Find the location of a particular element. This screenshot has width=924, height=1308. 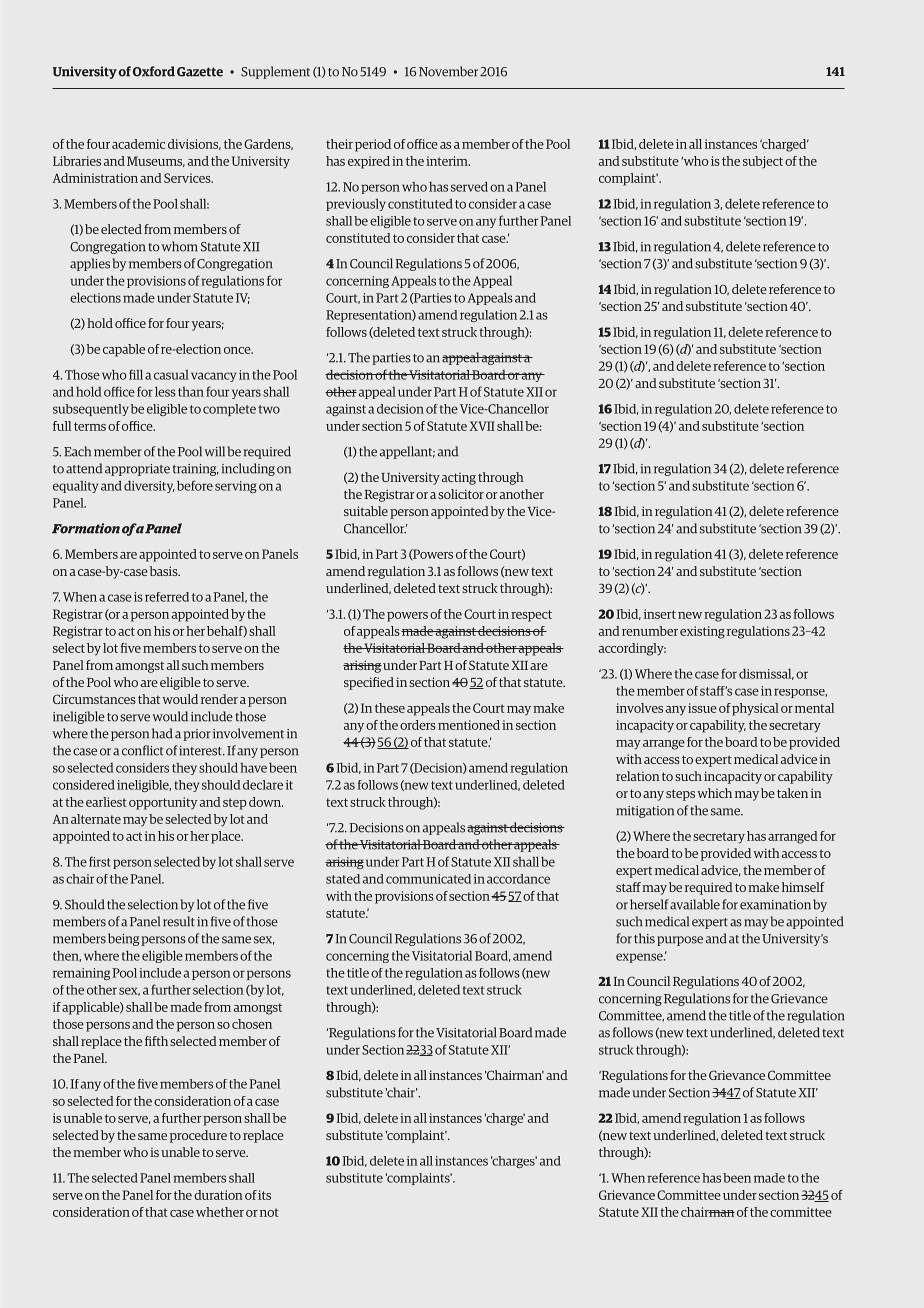

subject is located at coordinates (763, 162).
